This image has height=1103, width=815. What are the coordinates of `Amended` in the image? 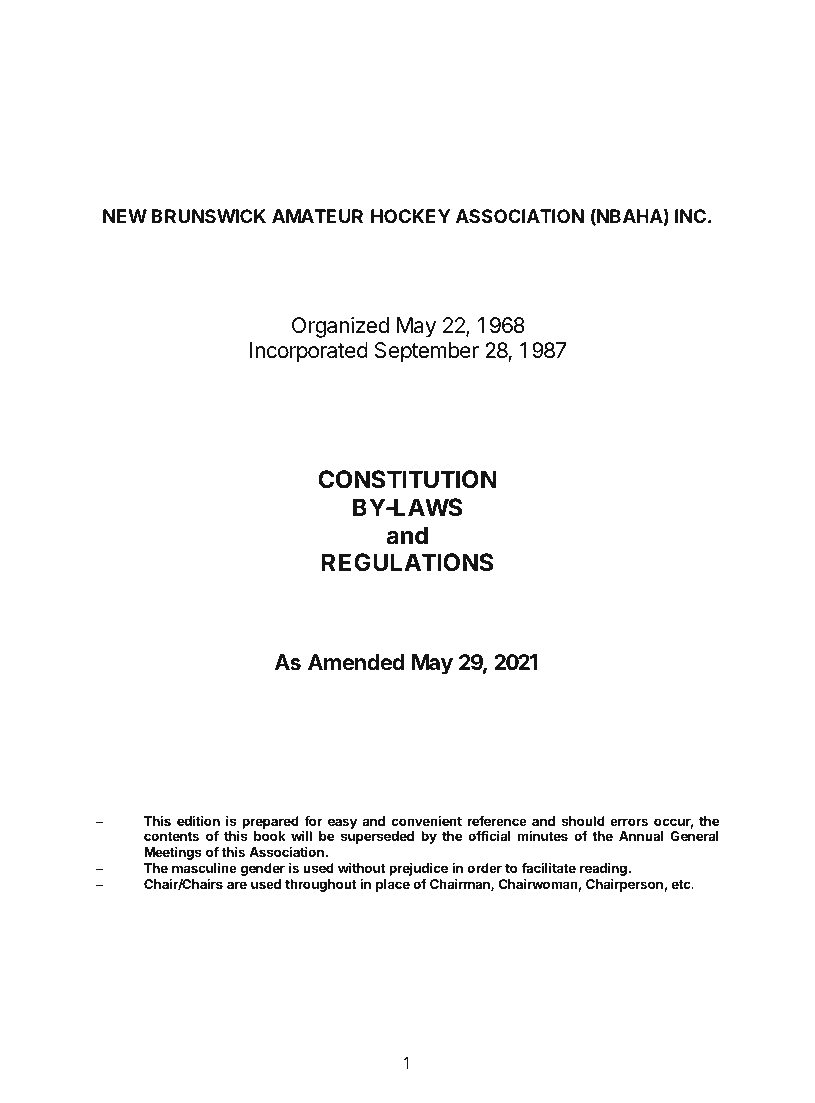 It's located at (356, 662).
